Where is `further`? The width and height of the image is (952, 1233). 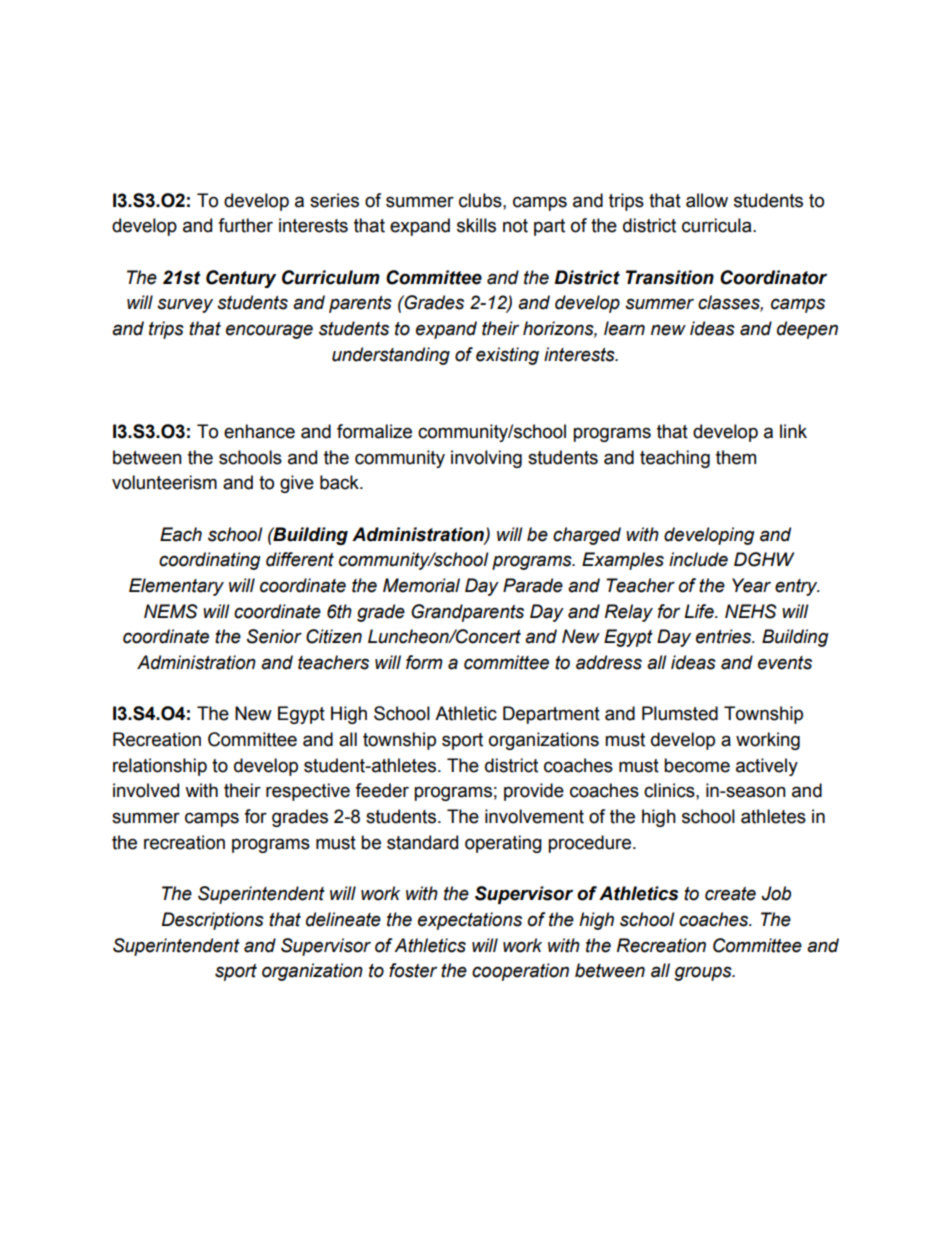 further is located at coordinates (245, 225).
